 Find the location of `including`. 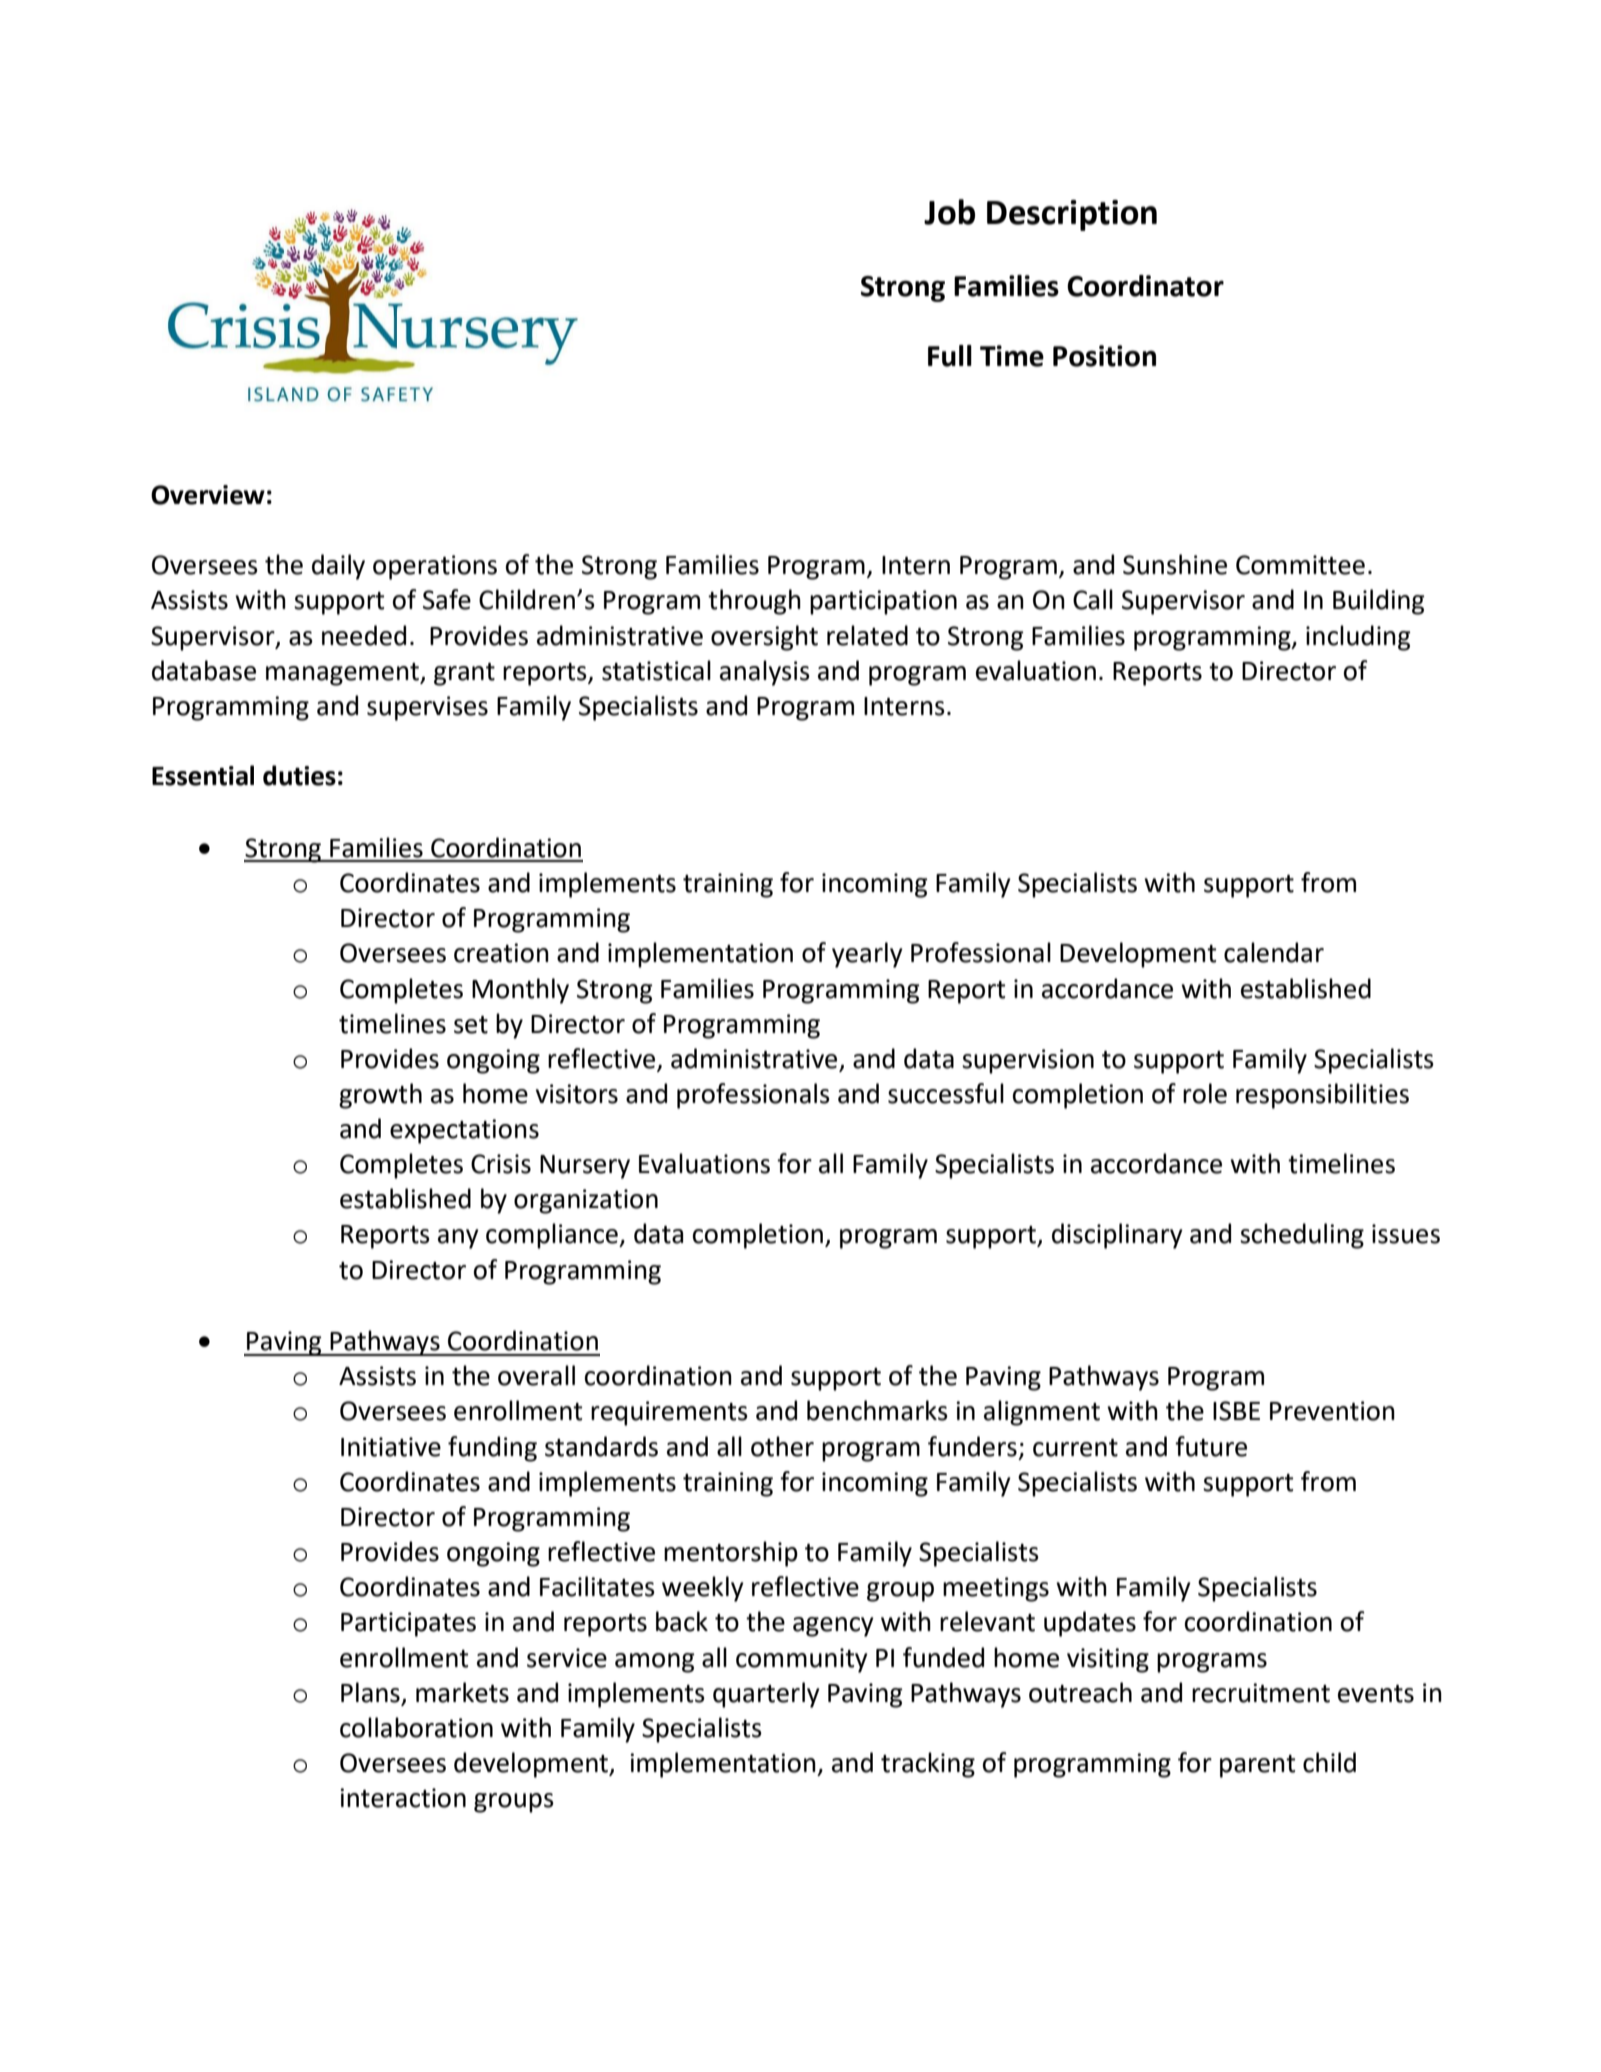

including is located at coordinates (1358, 638).
